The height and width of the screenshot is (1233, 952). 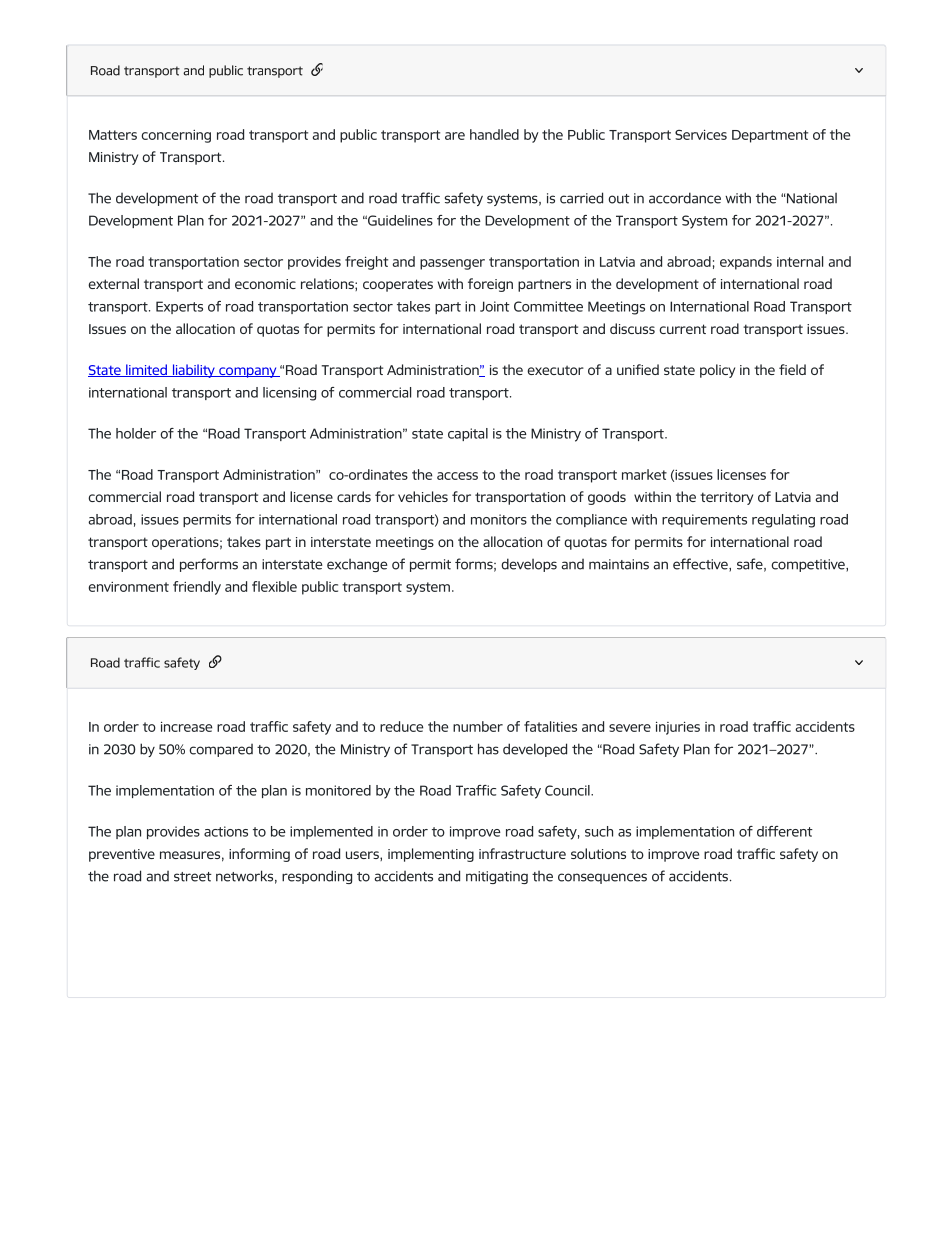 What do you see at coordinates (701, 565) in the screenshot?
I see `effective` at bounding box center [701, 565].
